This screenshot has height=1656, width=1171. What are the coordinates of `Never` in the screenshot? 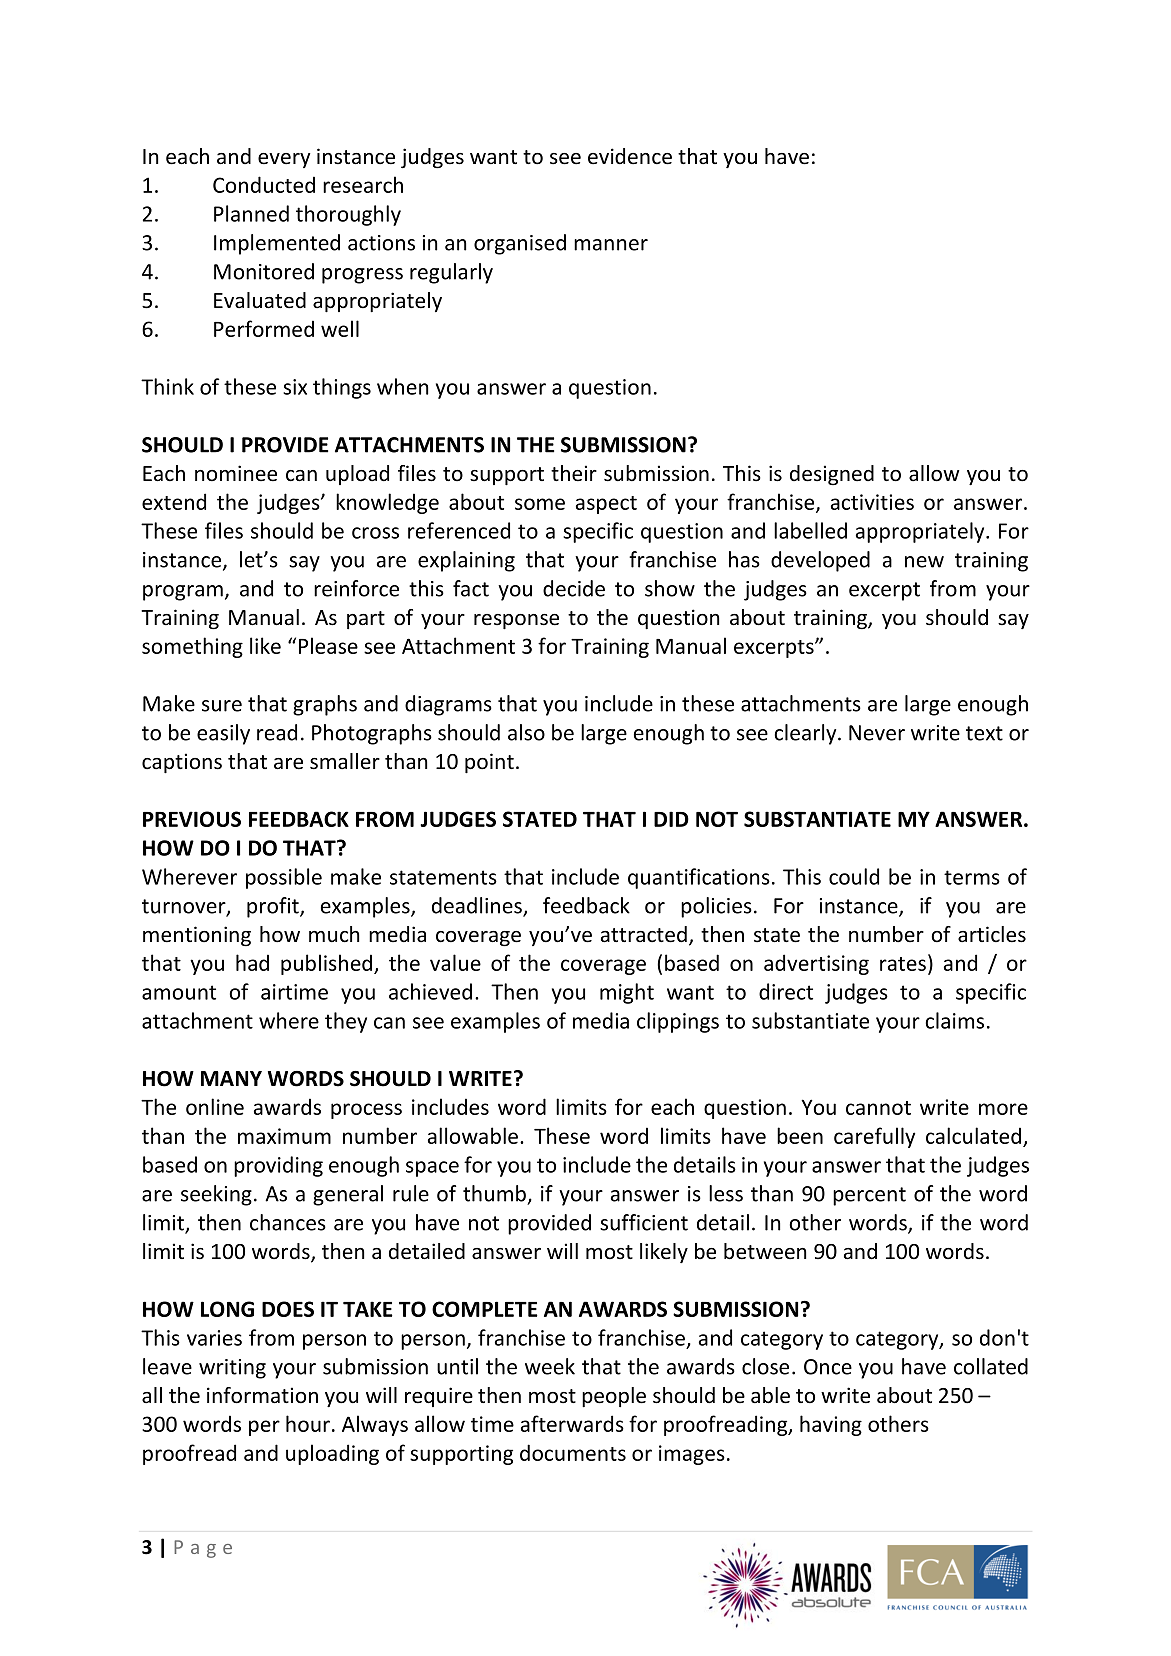 It's located at (877, 733).
